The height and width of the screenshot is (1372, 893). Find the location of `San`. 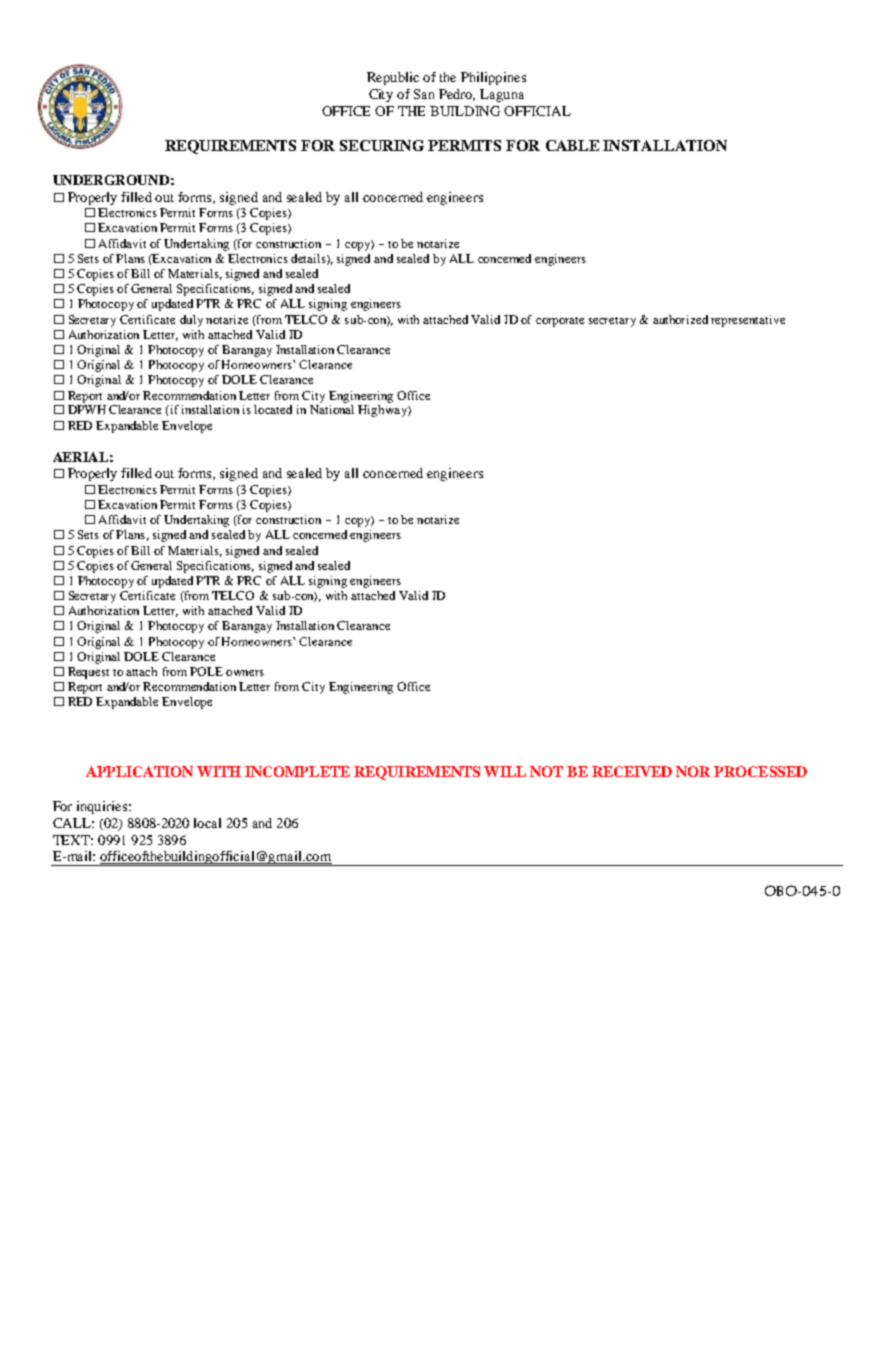

San is located at coordinates (424, 94).
